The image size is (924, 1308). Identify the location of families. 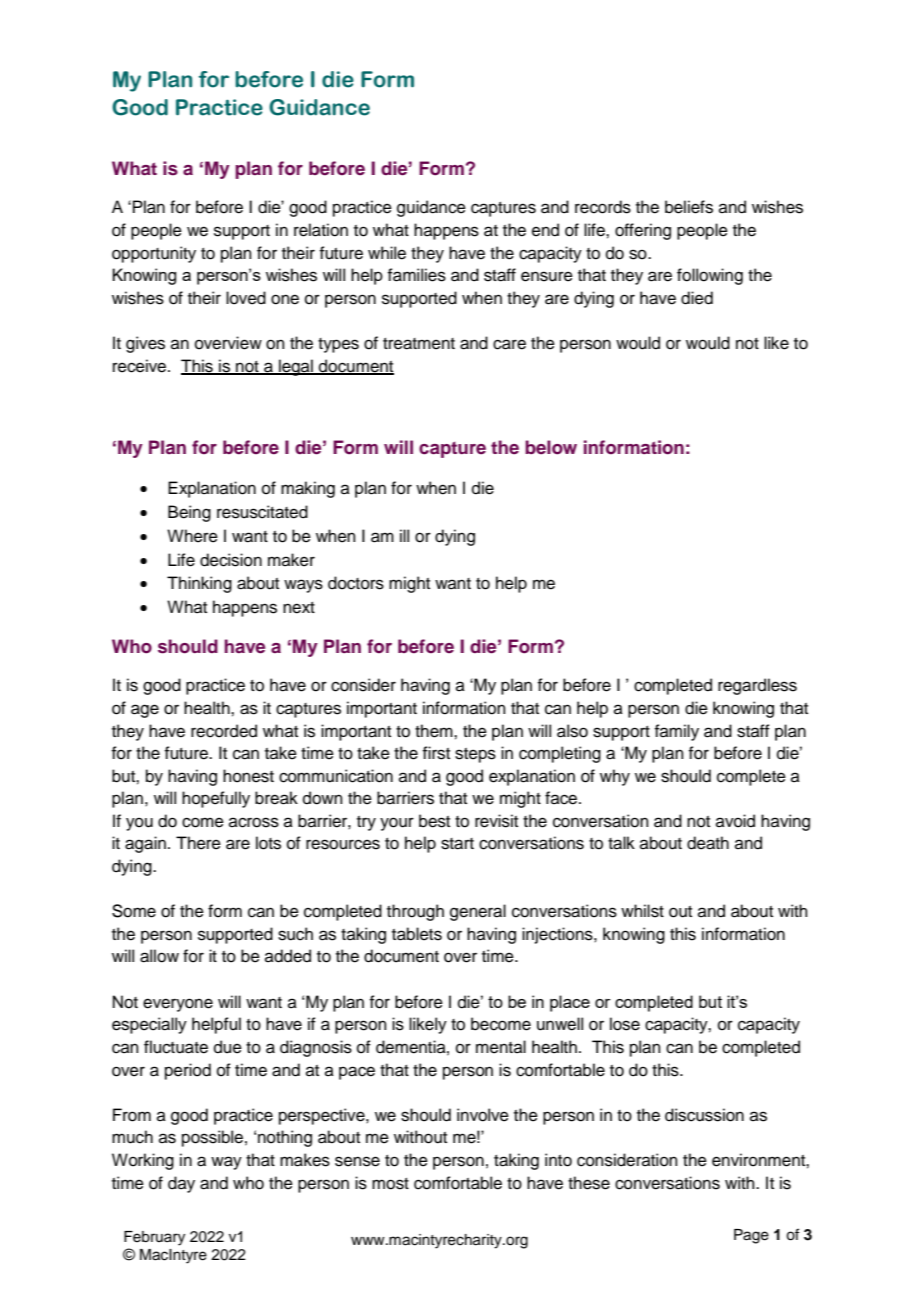
(416, 275).
